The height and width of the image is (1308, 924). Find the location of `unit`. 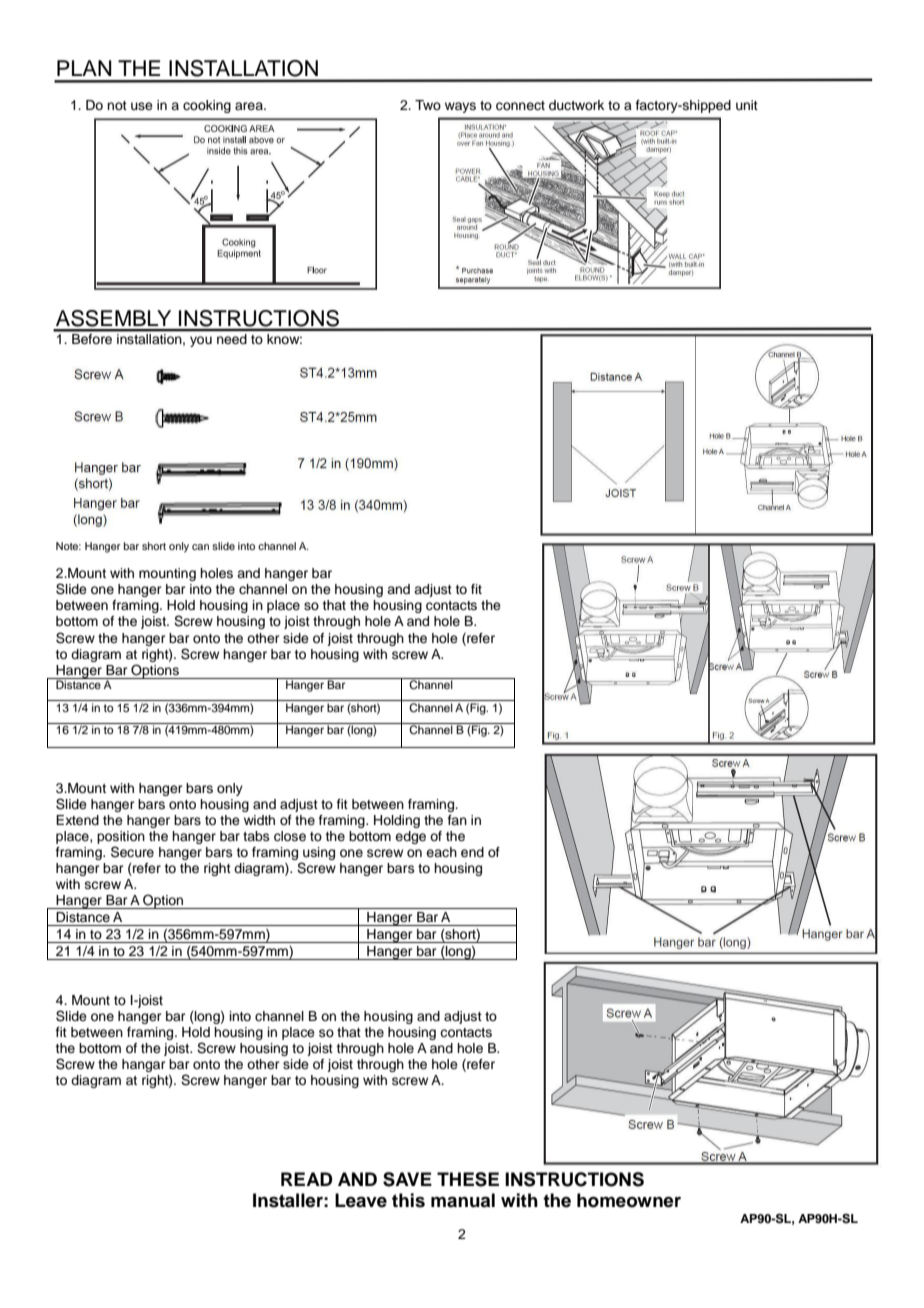

unit is located at coordinates (747, 105).
